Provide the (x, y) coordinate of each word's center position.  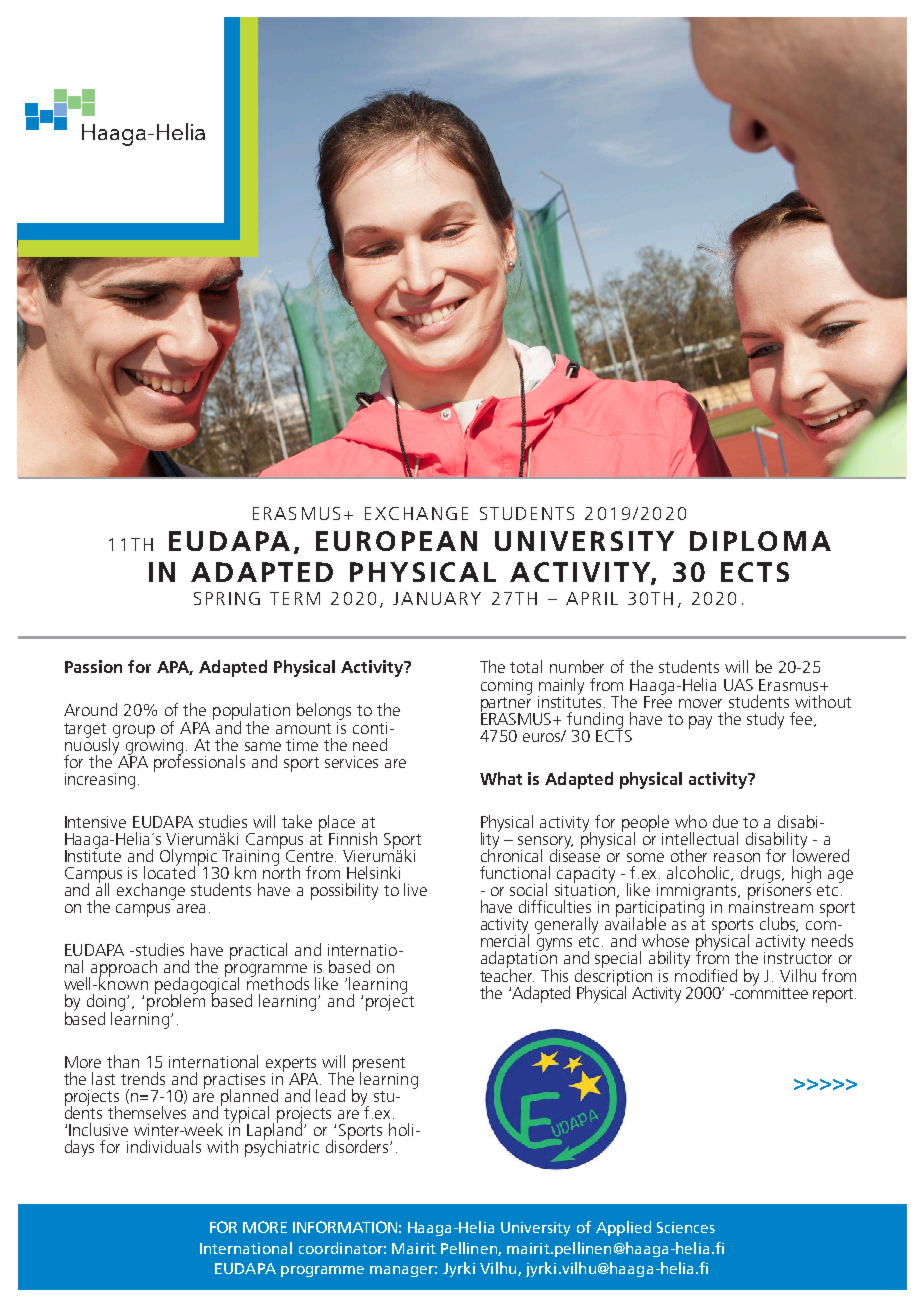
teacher (507, 974)
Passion (93, 666)
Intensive (95, 822)
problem (176, 1003)
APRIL (592, 598)
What (501, 778)
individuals (164, 1146)
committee (770, 991)
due (725, 821)
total (526, 666)
